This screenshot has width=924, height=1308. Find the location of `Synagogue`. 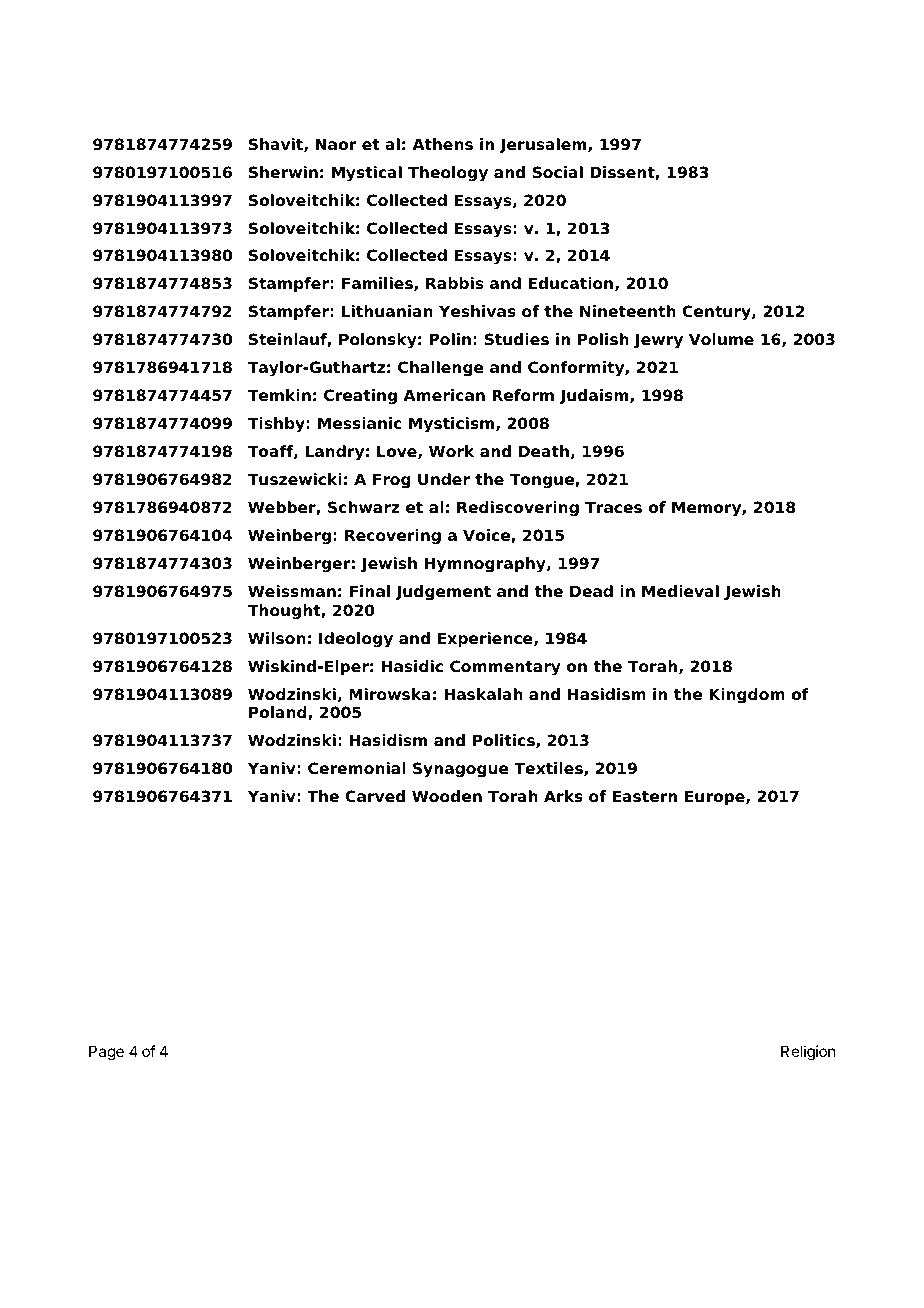

Synagogue is located at coordinates (461, 770).
